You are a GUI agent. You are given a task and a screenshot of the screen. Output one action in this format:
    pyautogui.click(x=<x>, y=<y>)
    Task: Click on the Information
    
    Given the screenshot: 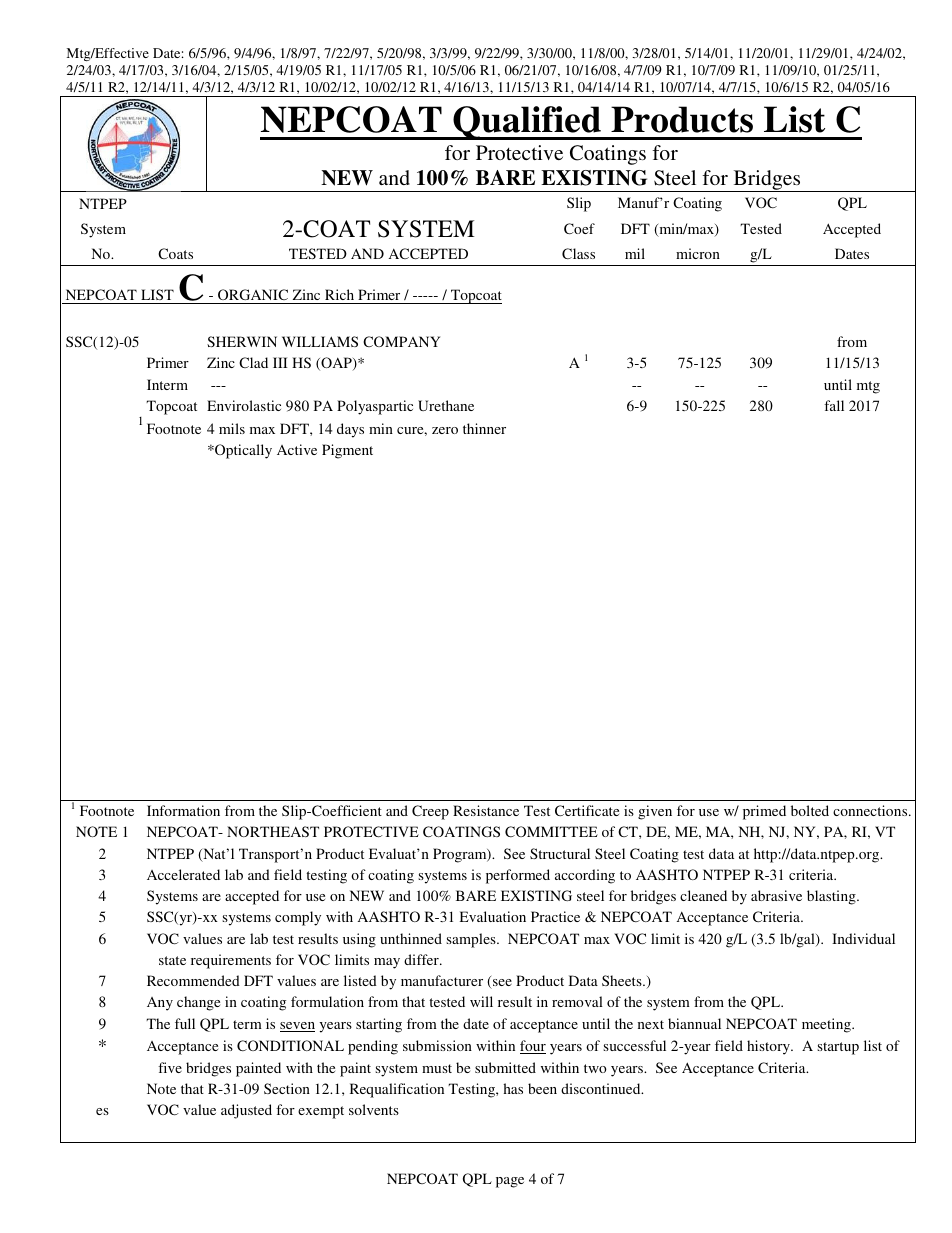 What is the action you would take?
    pyautogui.click(x=183, y=810)
